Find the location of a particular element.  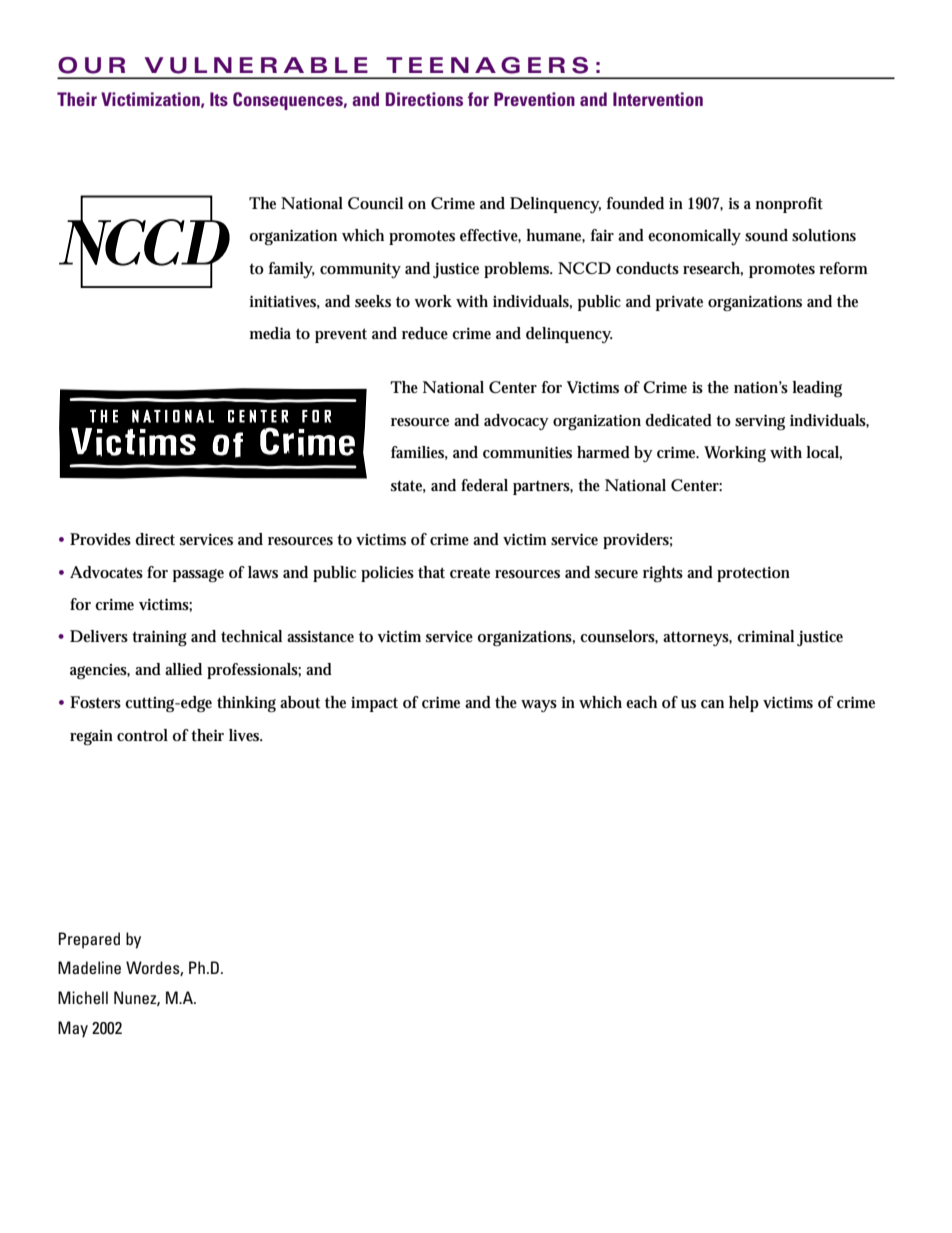

reduce is located at coordinates (425, 333).
